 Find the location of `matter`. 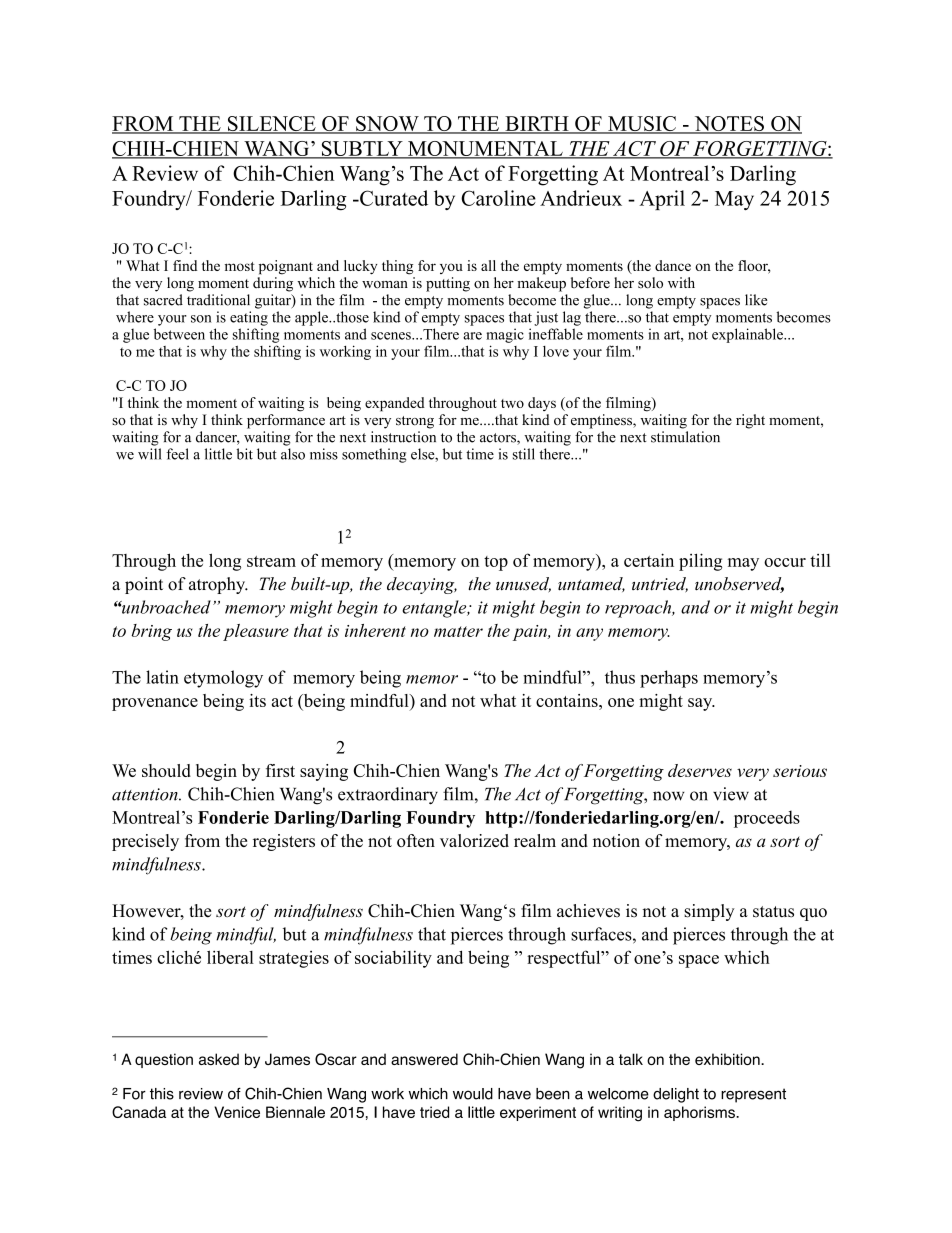

matter is located at coordinates (458, 631).
